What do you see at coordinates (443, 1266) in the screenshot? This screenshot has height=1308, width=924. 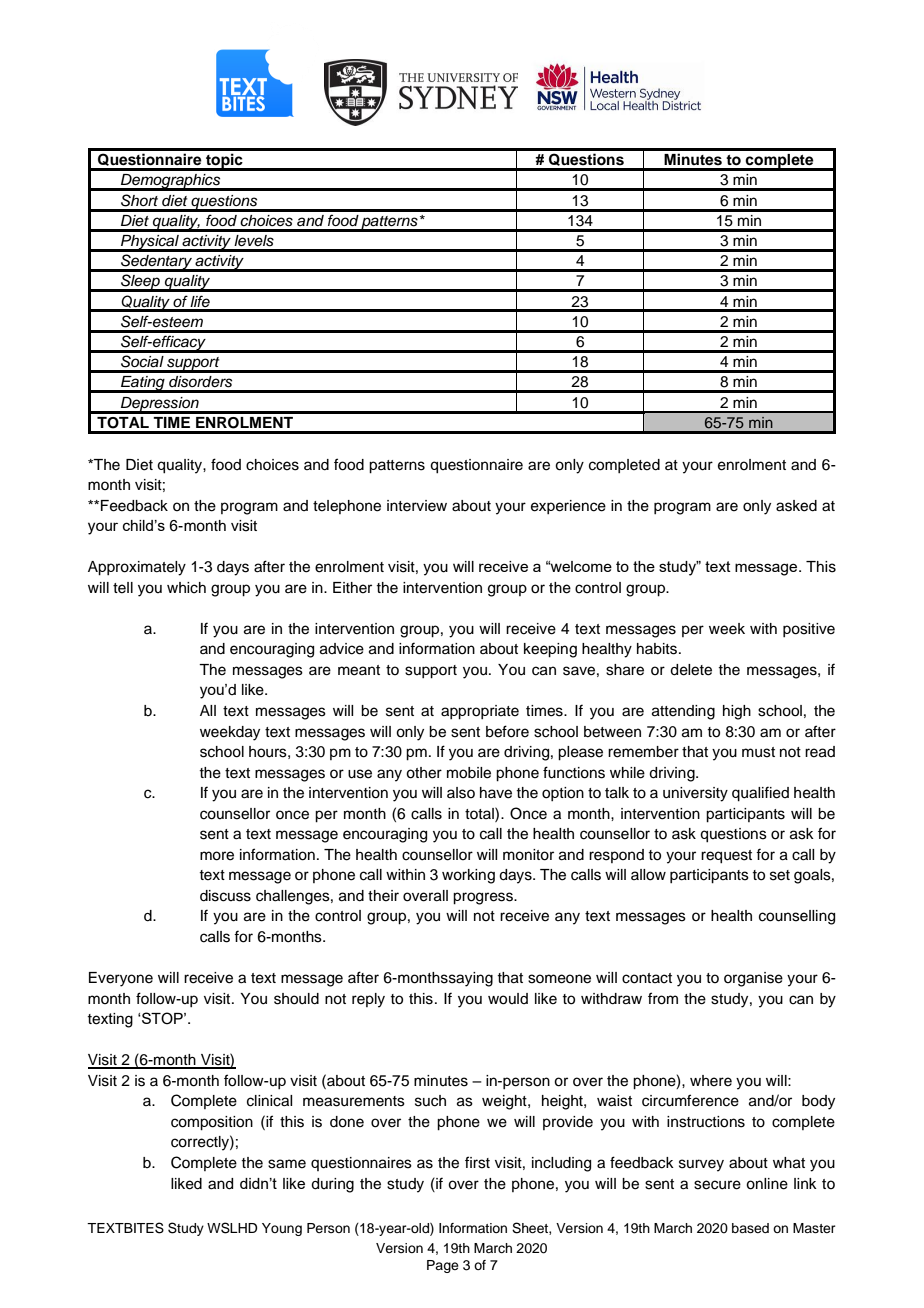 I see `Page` at bounding box center [443, 1266].
